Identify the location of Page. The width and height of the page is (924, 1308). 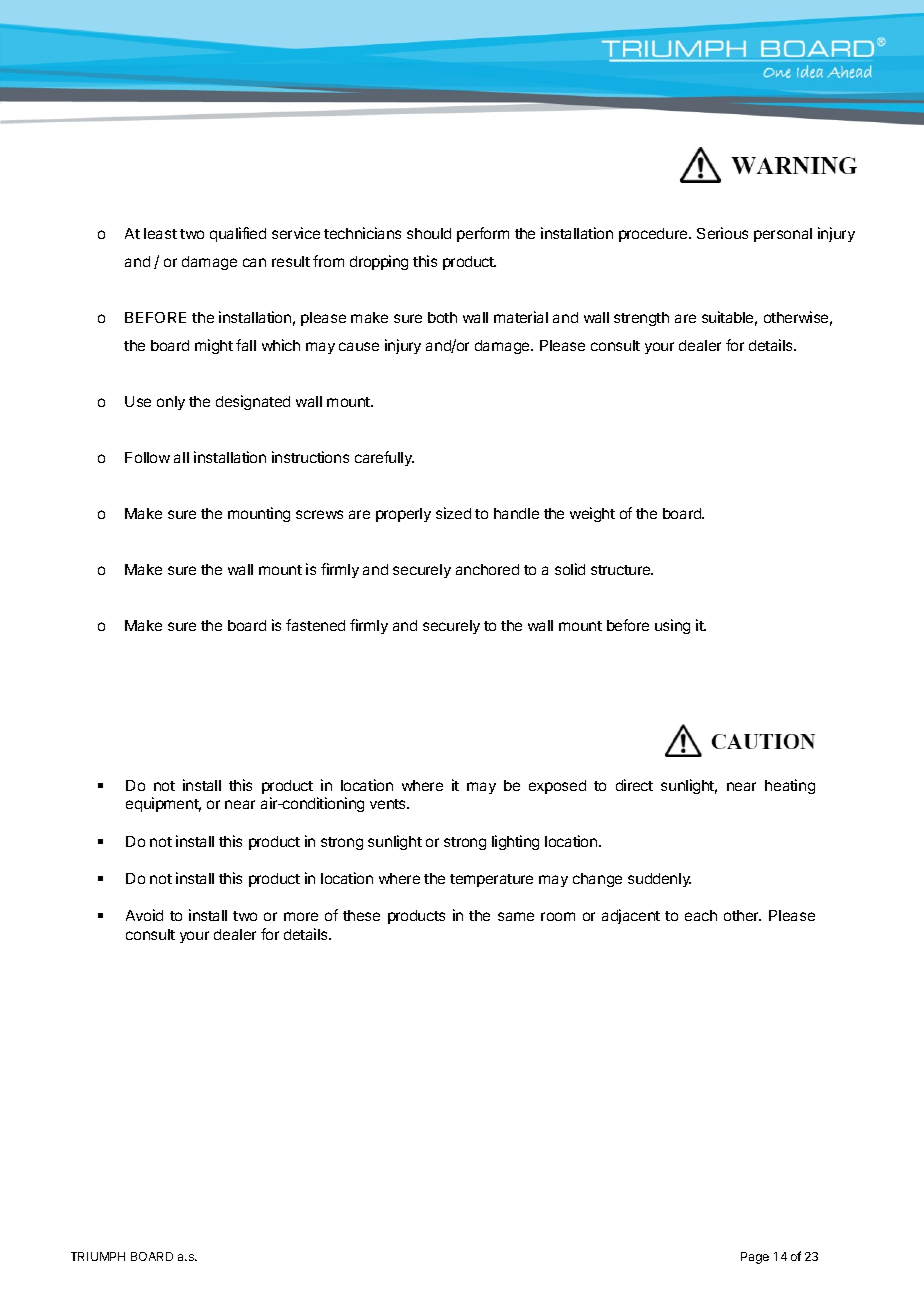
(755, 1258).
